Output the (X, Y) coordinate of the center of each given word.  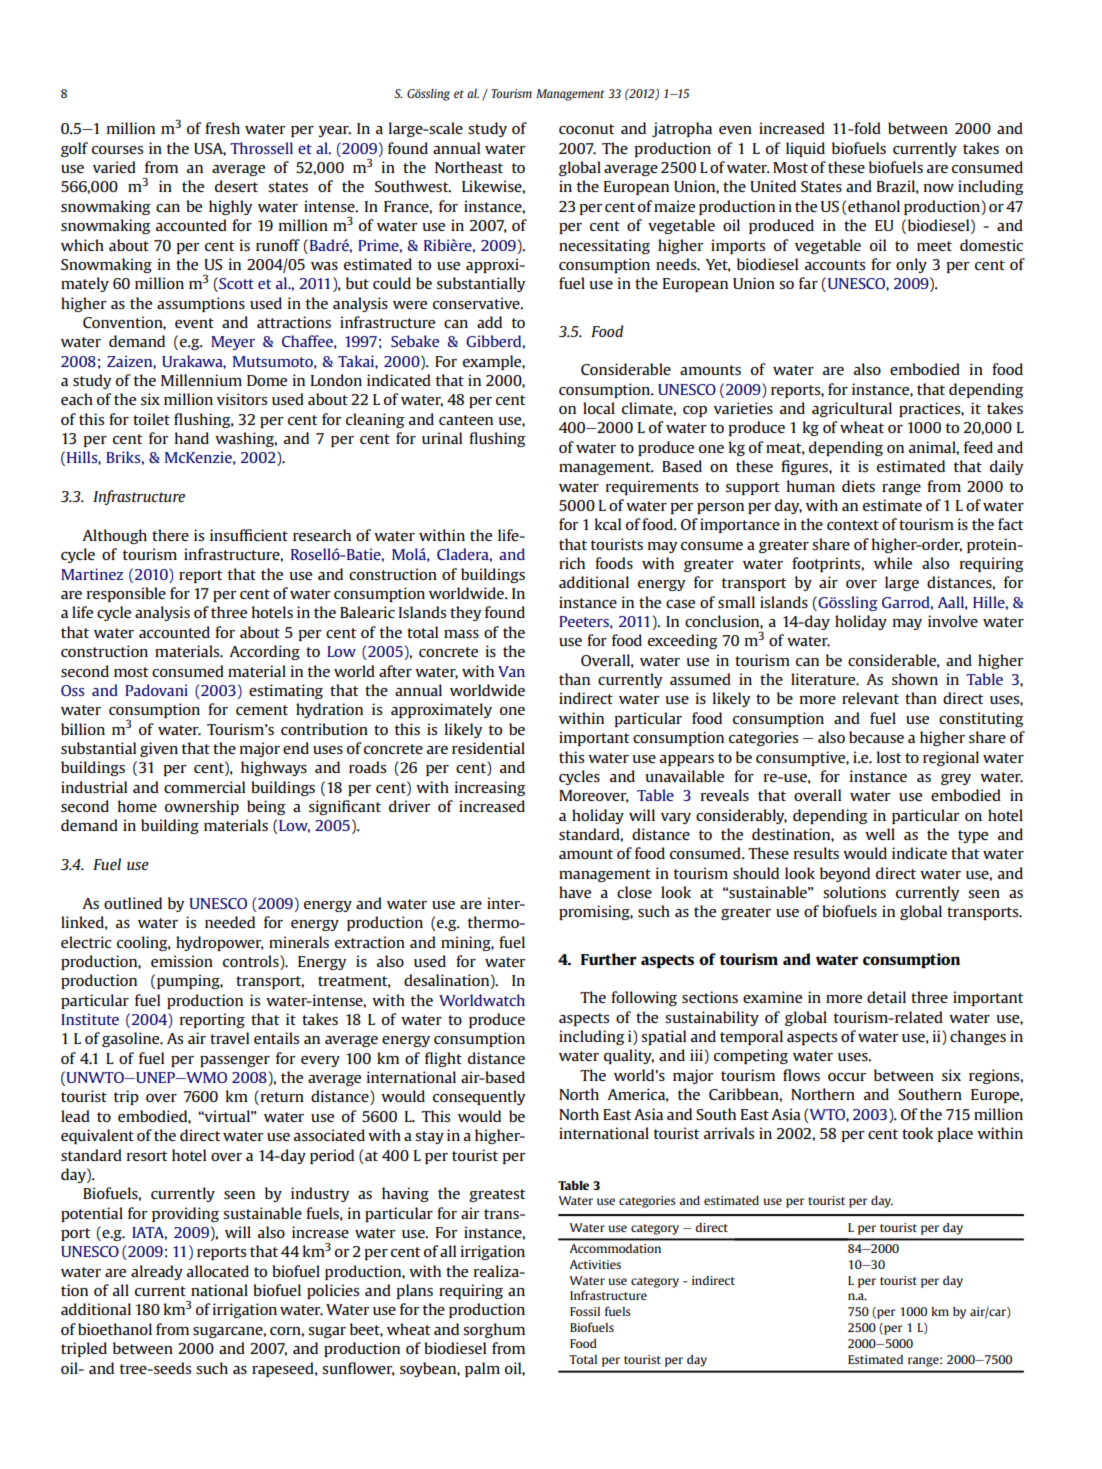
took (917, 1133)
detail (886, 997)
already (157, 1272)
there (170, 535)
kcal (608, 524)
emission (182, 961)
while (893, 563)
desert (236, 186)
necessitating (604, 246)
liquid (805, 149)
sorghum (494, 1330)
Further (609, 959)
